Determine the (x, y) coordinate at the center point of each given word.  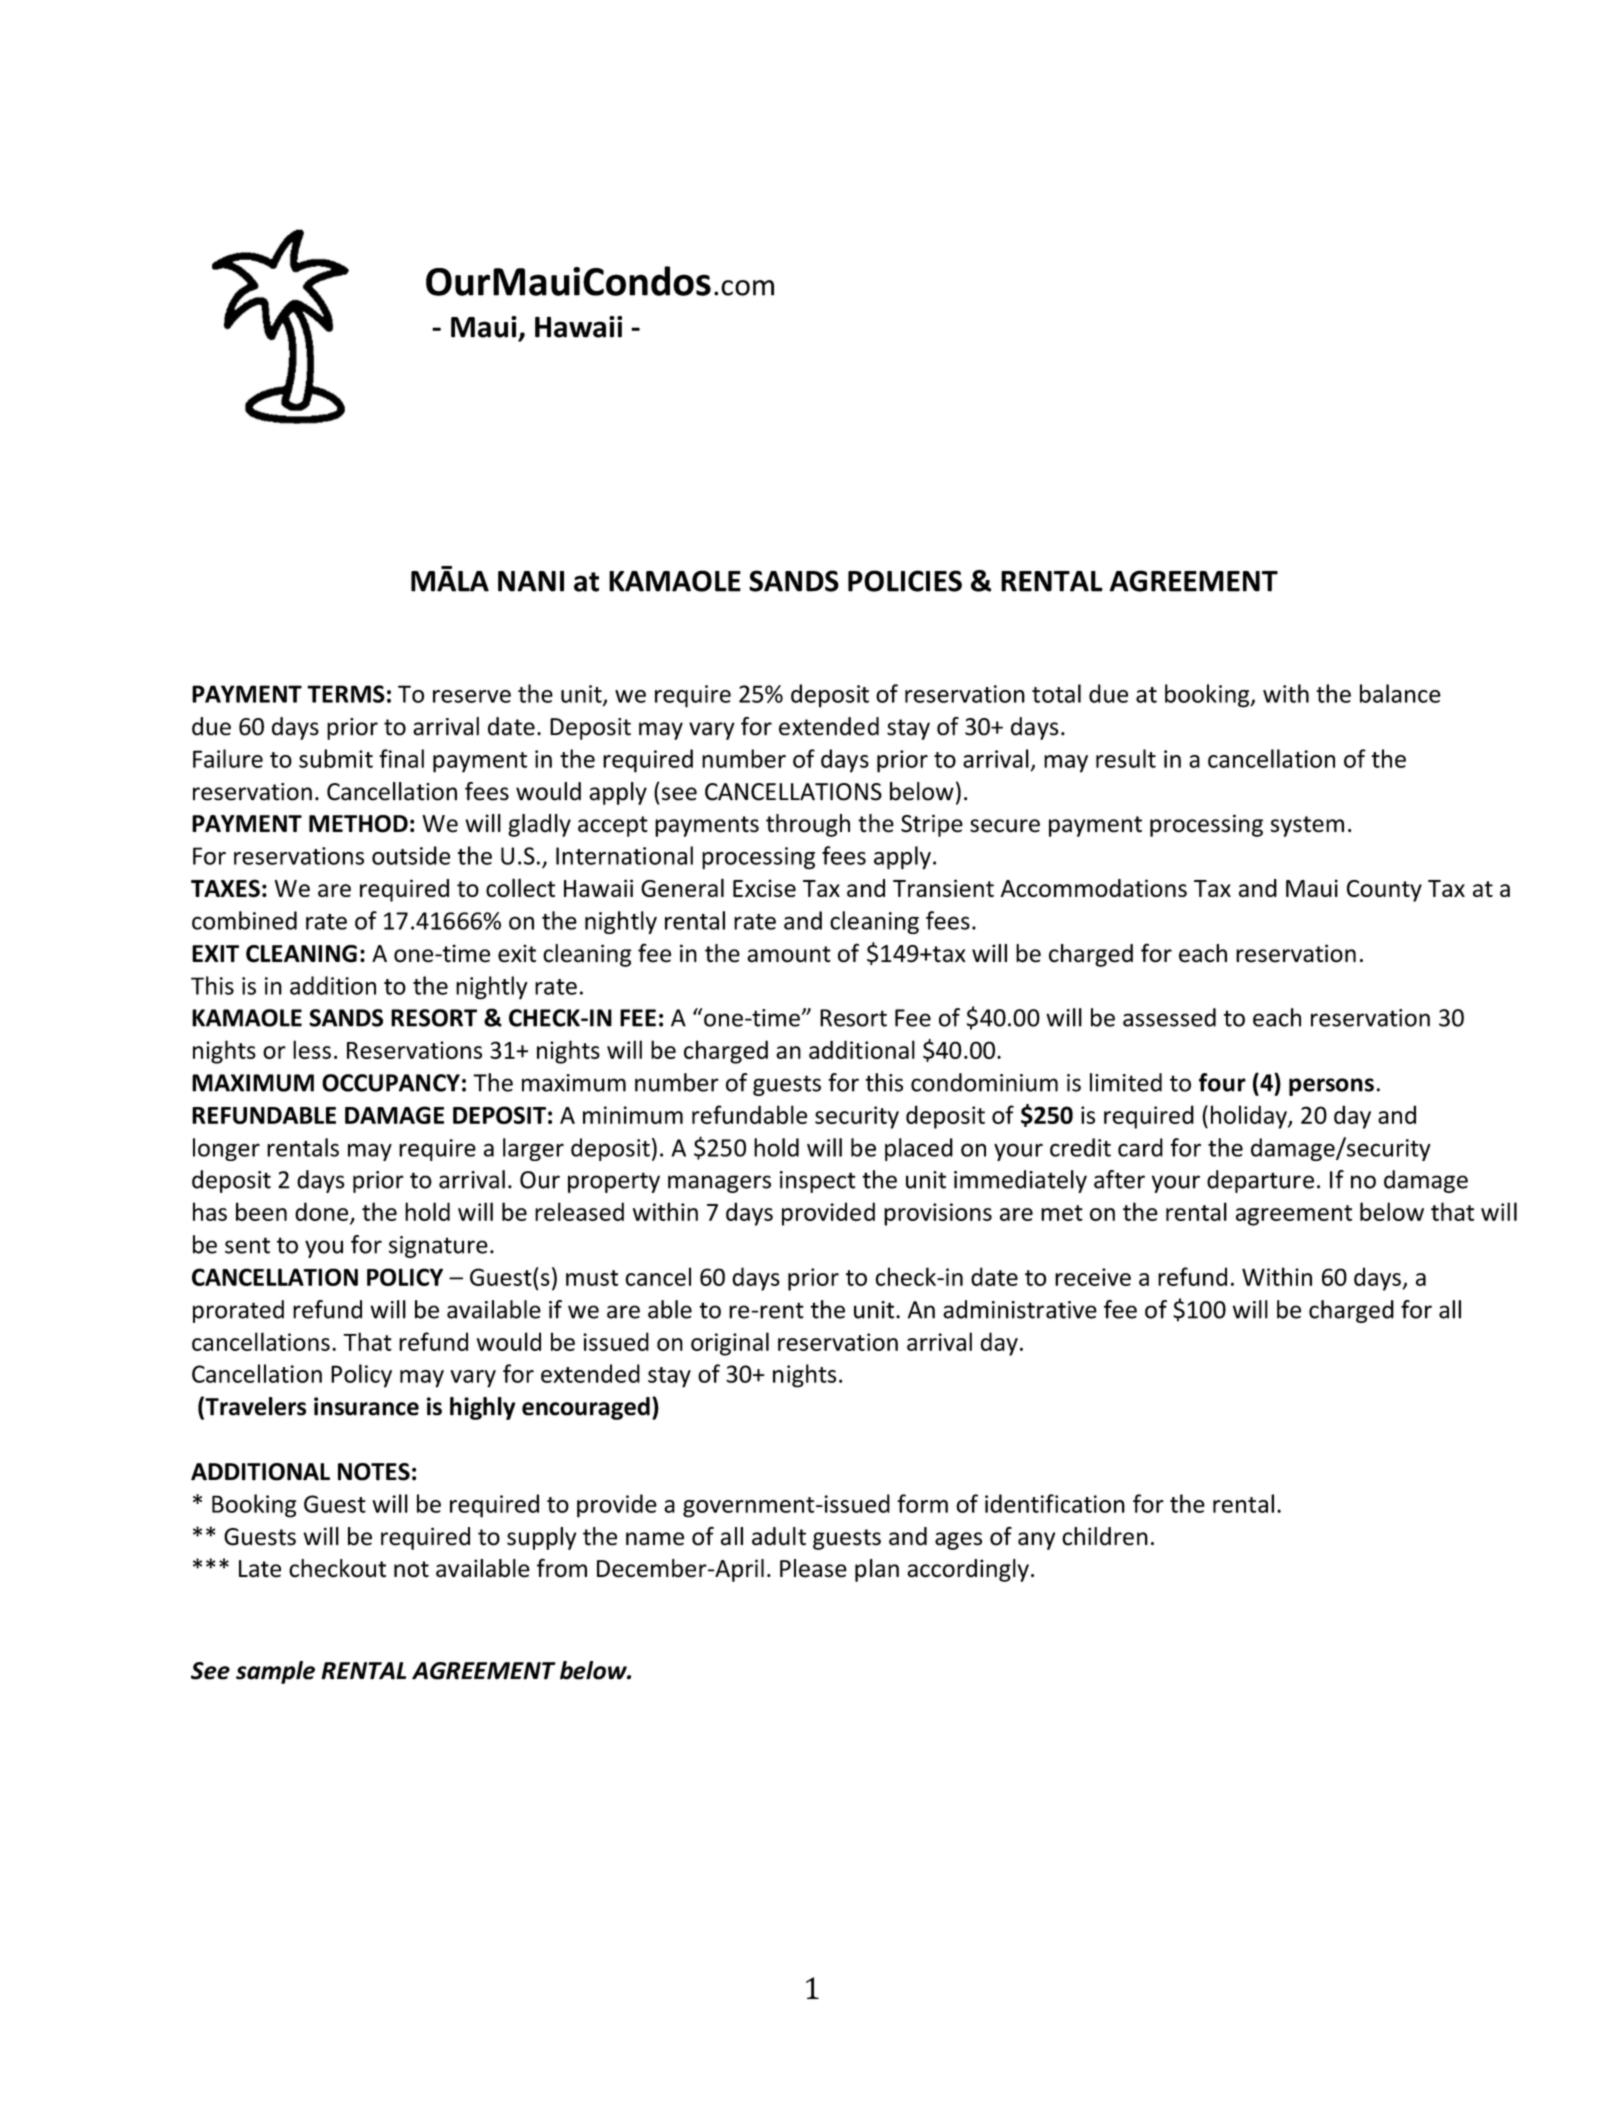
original (730, 1344)
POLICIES (905, 581)
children (1105, 1536)
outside (411, 855)
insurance (366, 1406)
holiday (1250, 1117)
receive (1093, 1277)
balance (1400, 693)
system (1307, 826)
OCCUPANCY (391, 1083)
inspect (818, 1182)
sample (275, 1672)
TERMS (346, 694)
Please (813, 1568)
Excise (764, 888)
